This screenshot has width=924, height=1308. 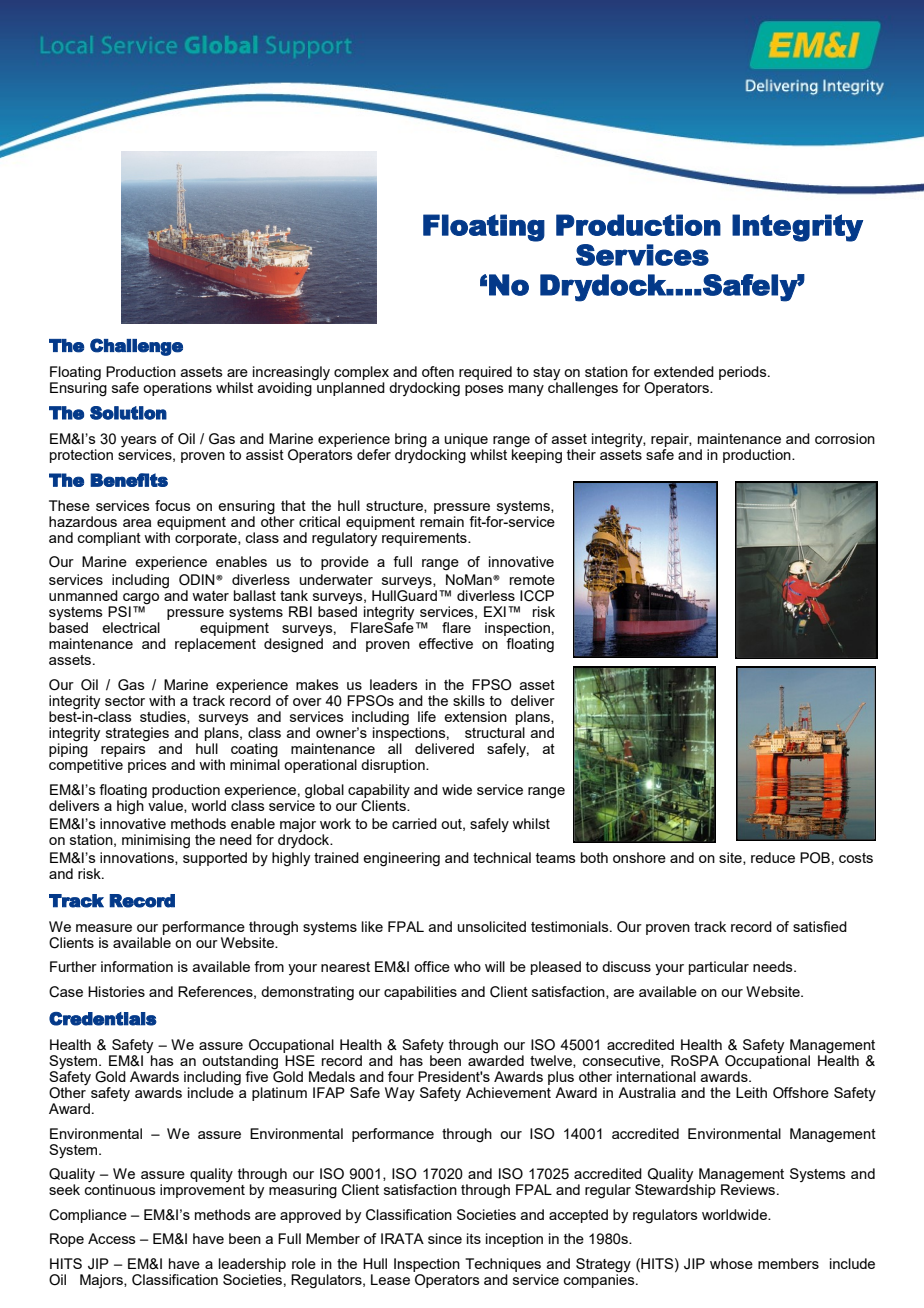 I want to click on structural, so click(x=495, y=732).
